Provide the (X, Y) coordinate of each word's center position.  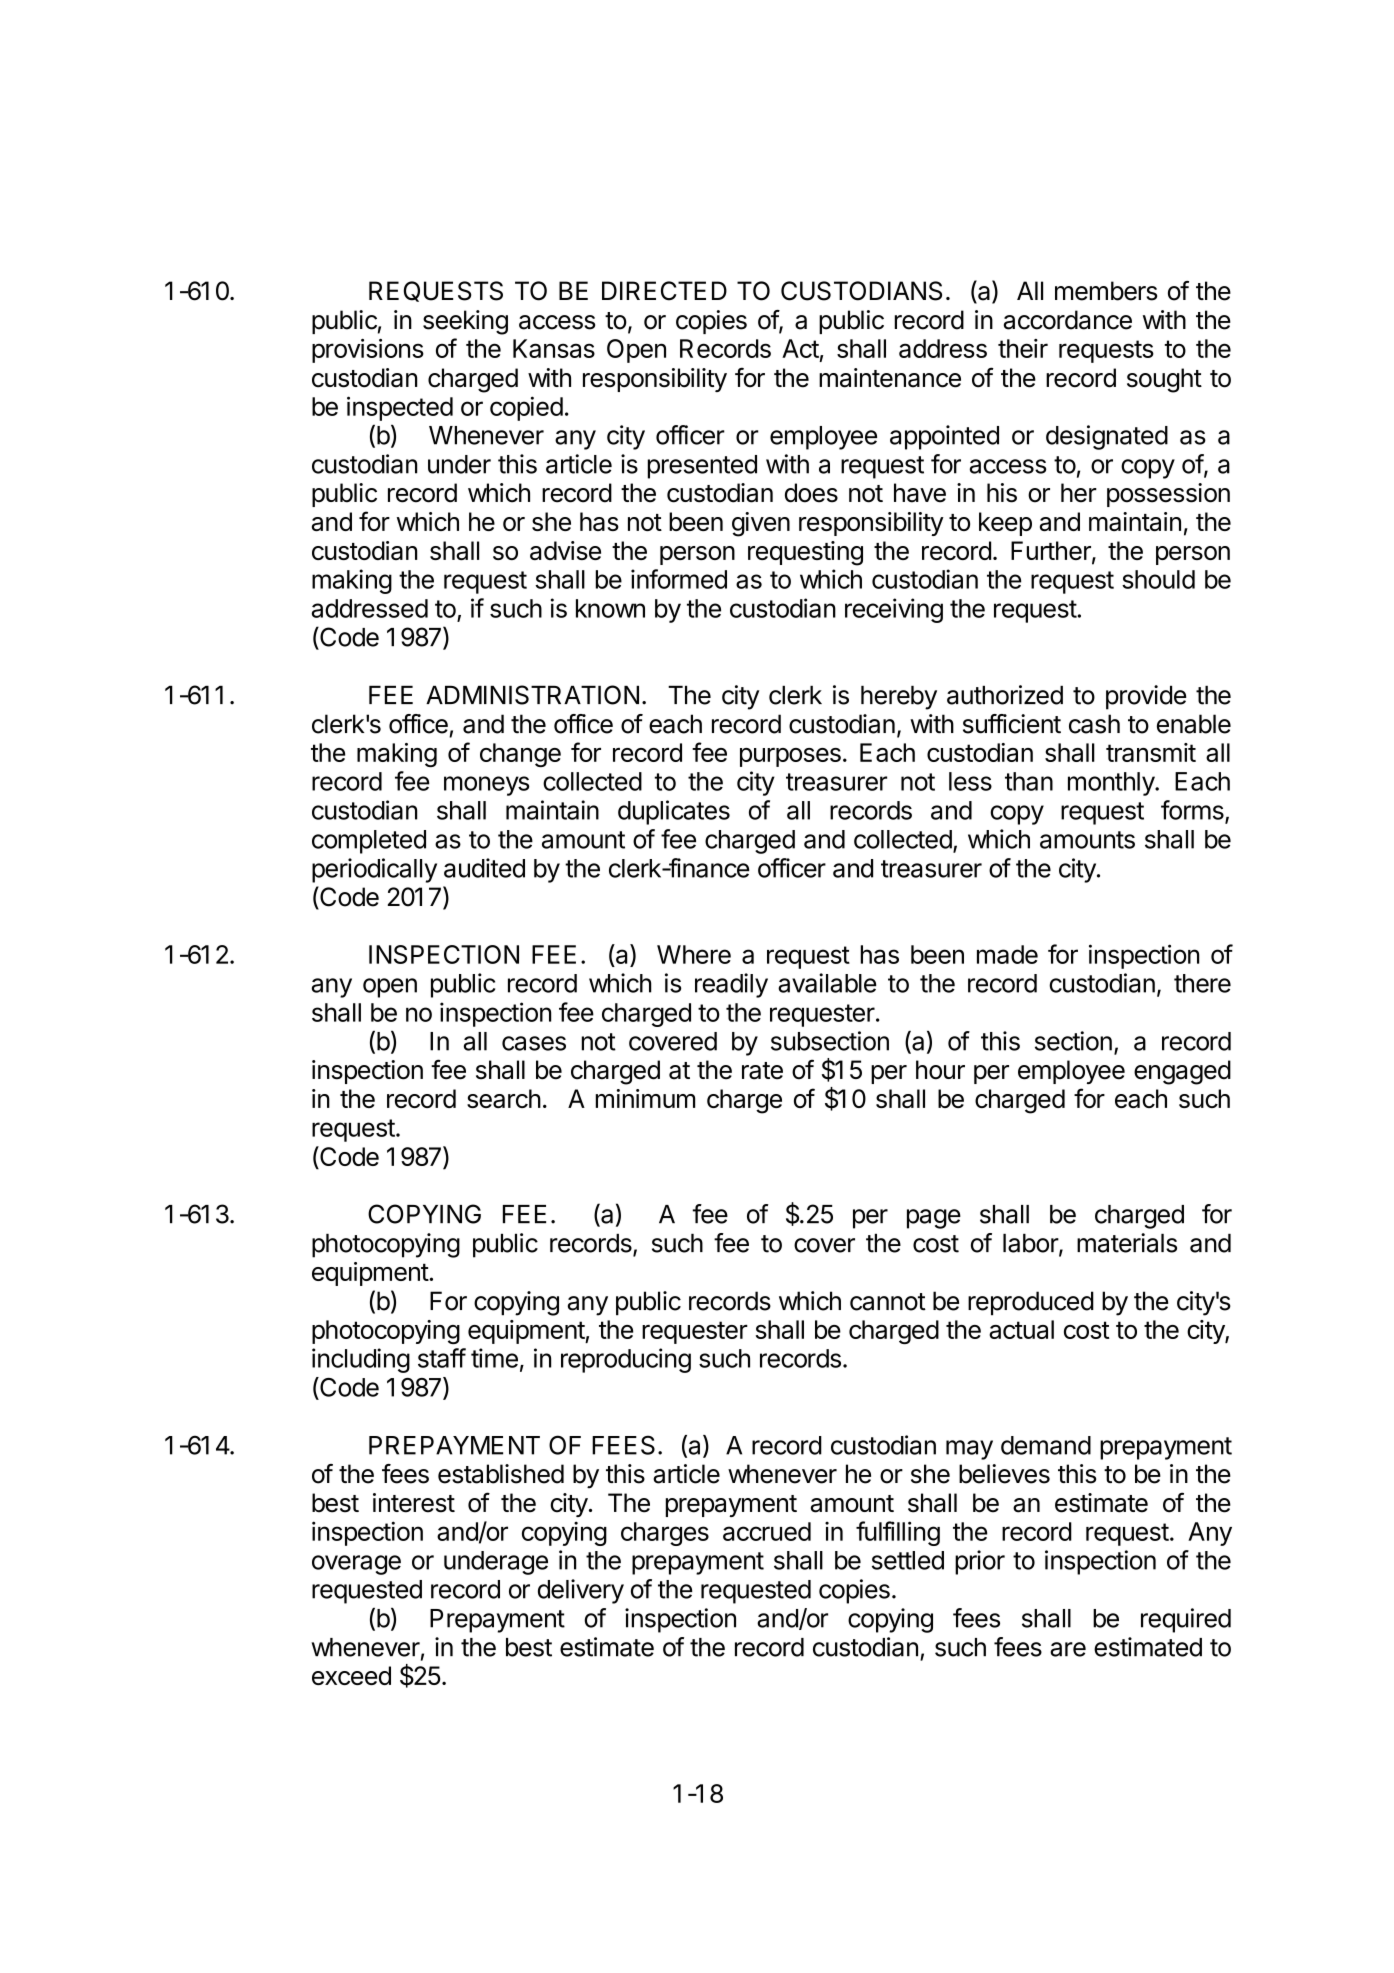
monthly (1112, 784)
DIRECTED (664, 291)
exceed (351, 1675)
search (504, 1098)
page (934, 1219)
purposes (790, 757)
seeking (465, 322)
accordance (1068, 320)
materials (1127, 1243)
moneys (487, 786)
